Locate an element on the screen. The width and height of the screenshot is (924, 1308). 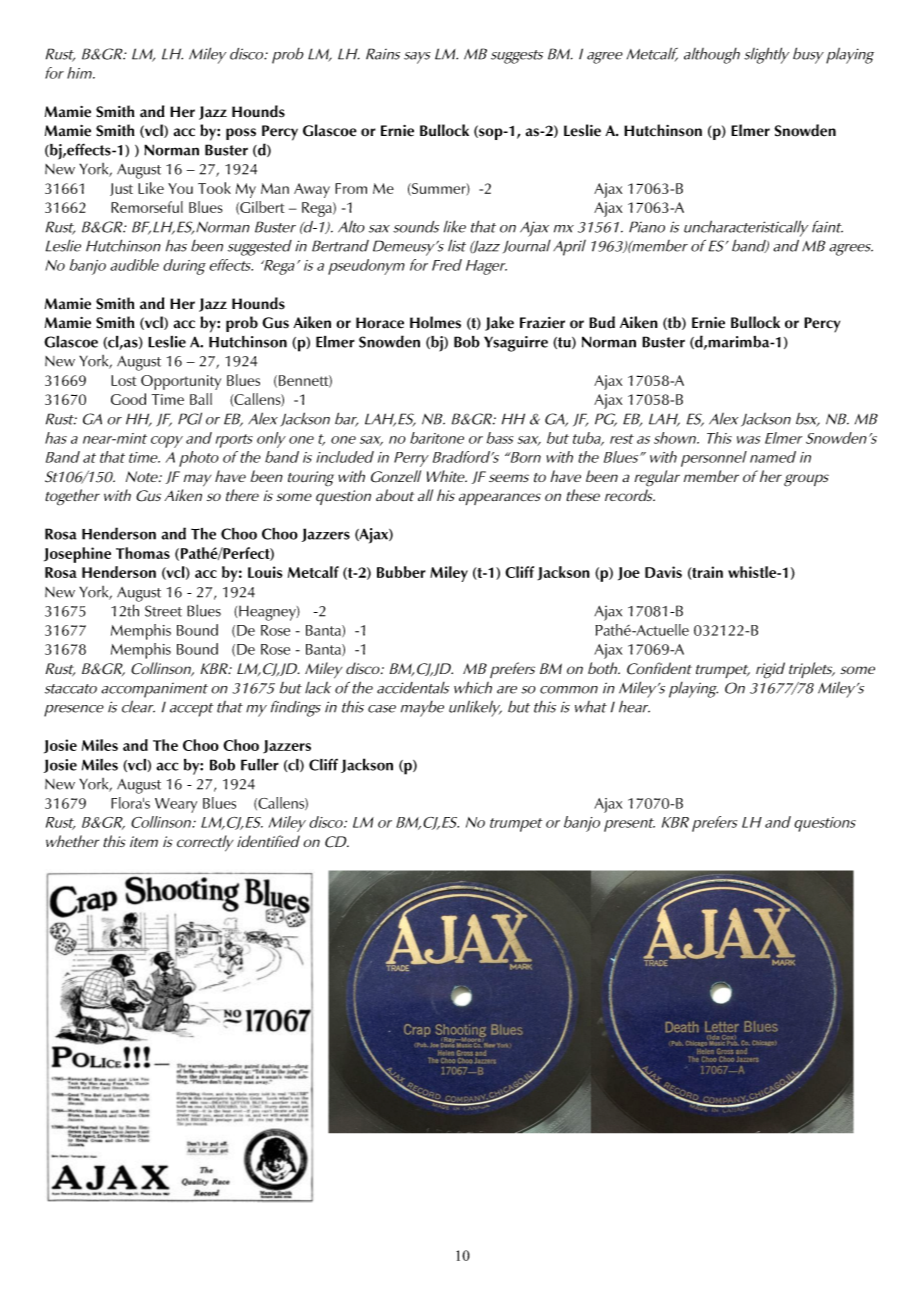
Bud is located at coordinates (602, 322).
